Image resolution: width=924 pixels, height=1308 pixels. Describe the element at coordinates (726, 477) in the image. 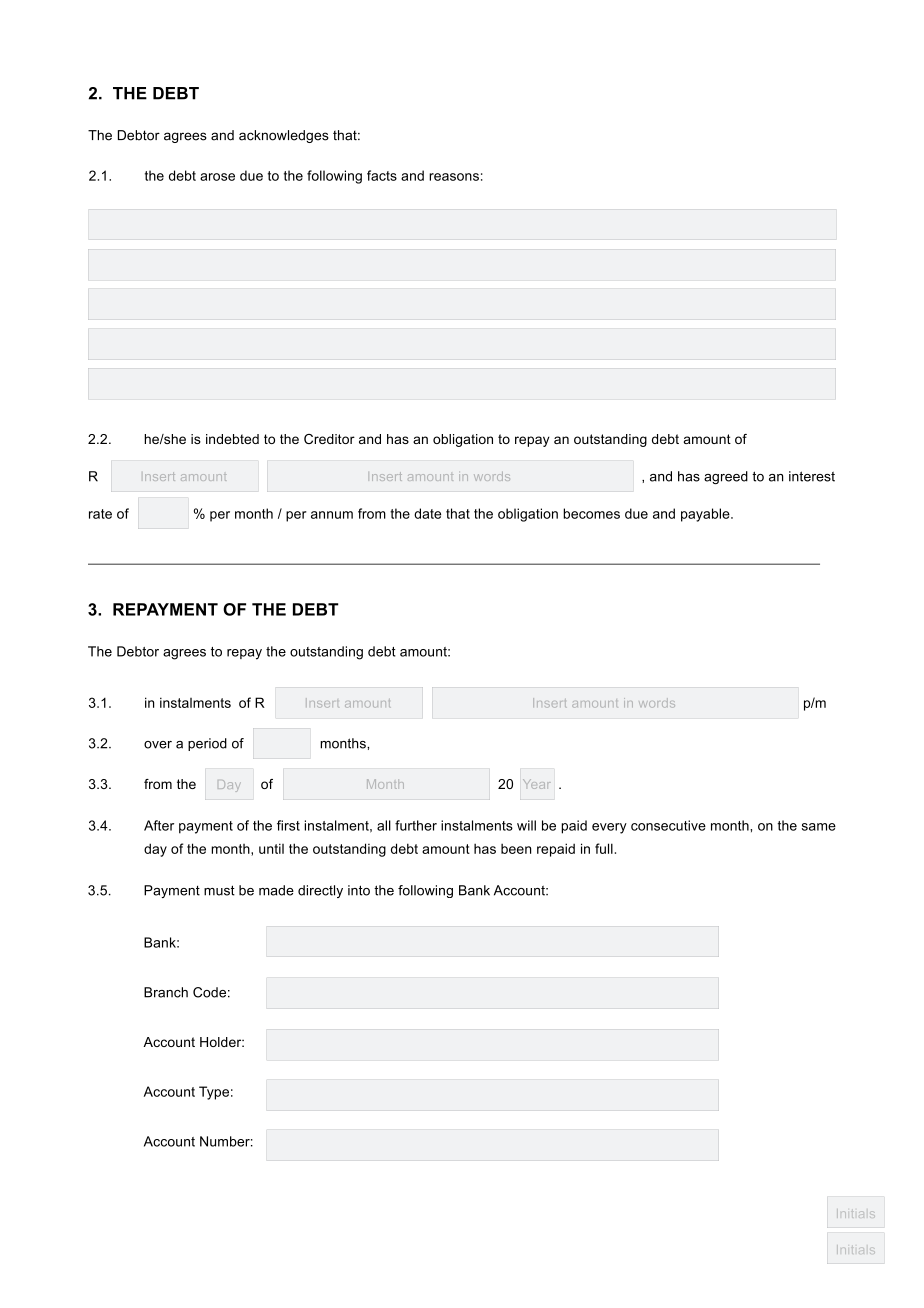

I see `agreed` at that location.
